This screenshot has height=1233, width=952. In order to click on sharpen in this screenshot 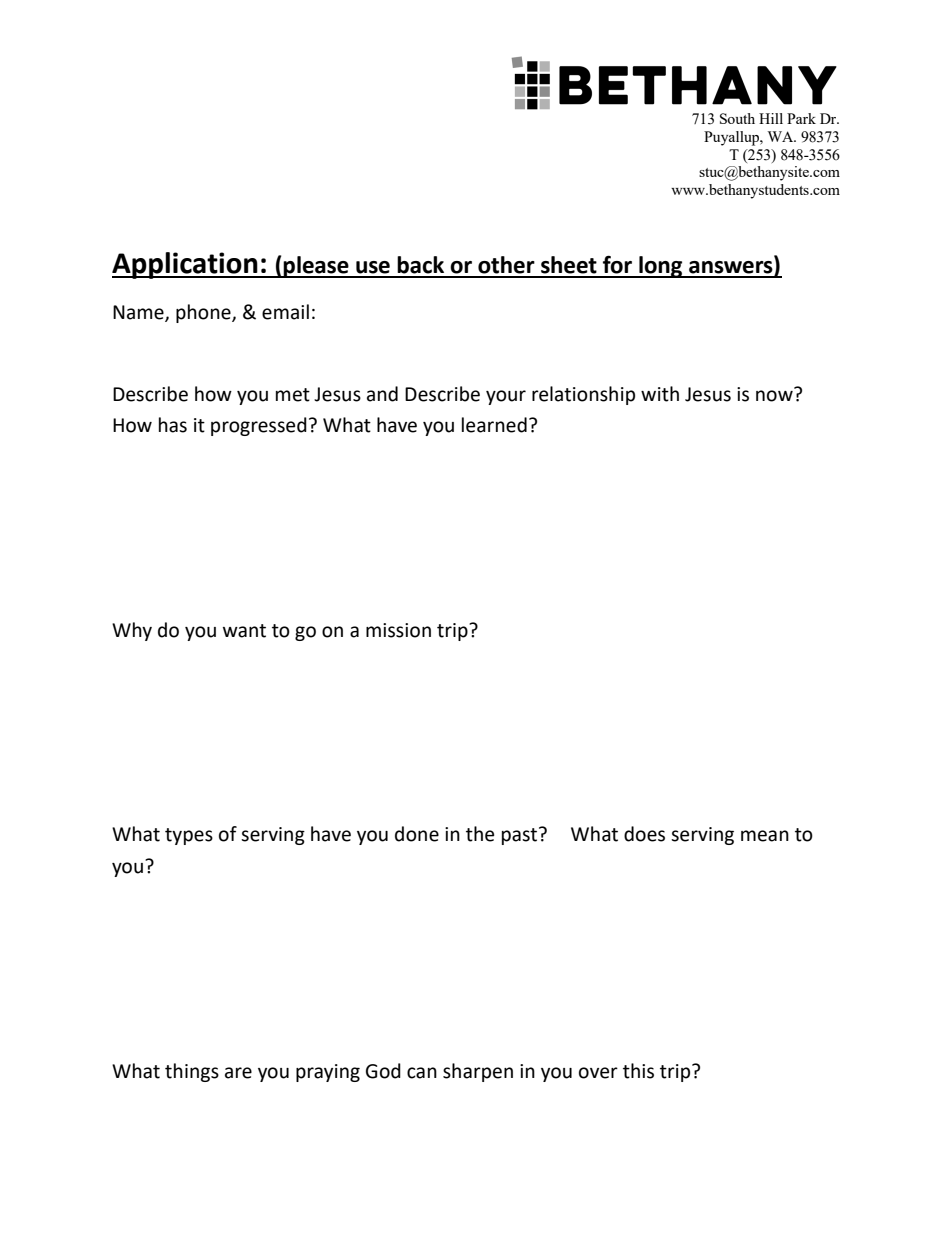, I will do `click(478, 1072)`.
